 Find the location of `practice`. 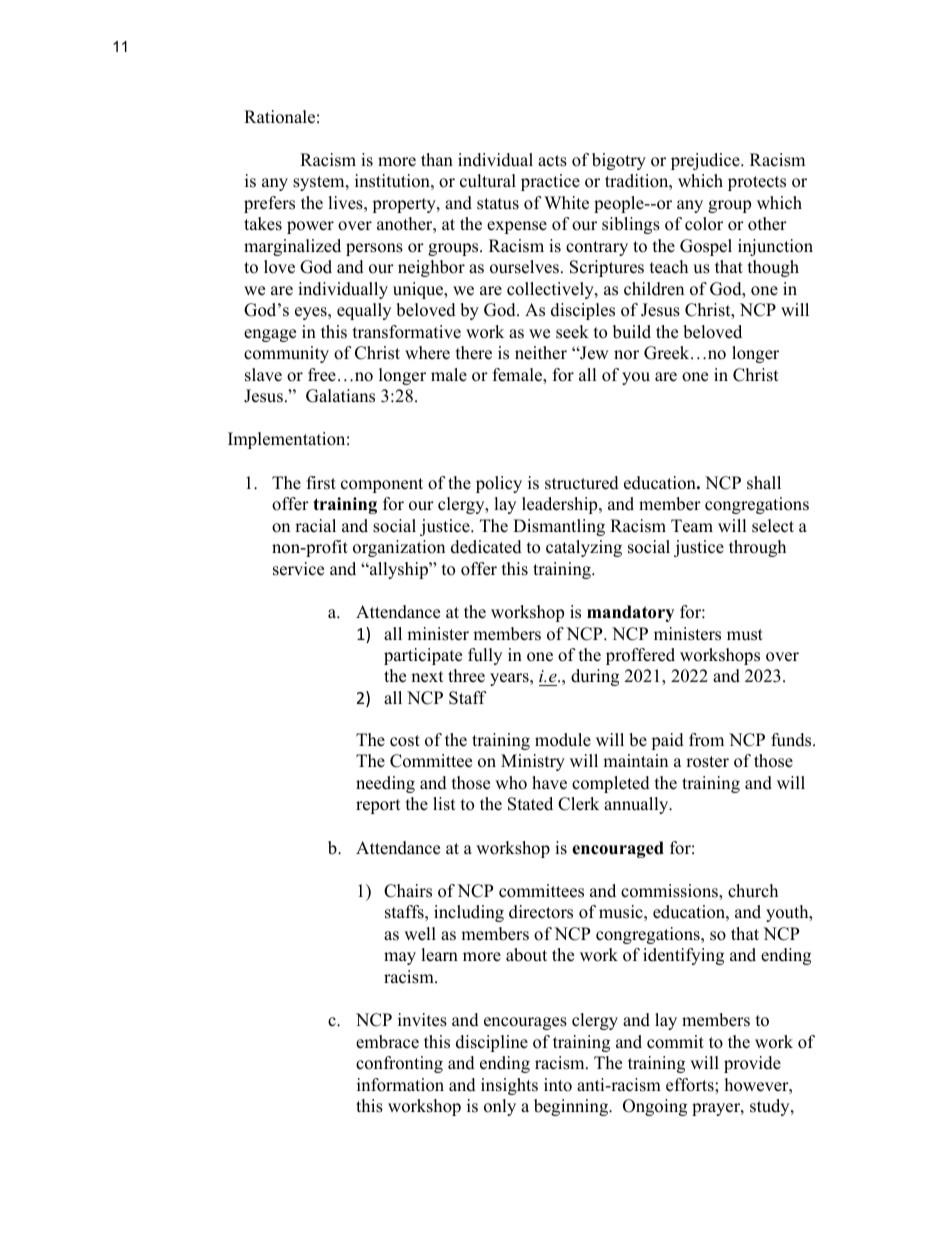

practice is located at coordinates (550, 182).
